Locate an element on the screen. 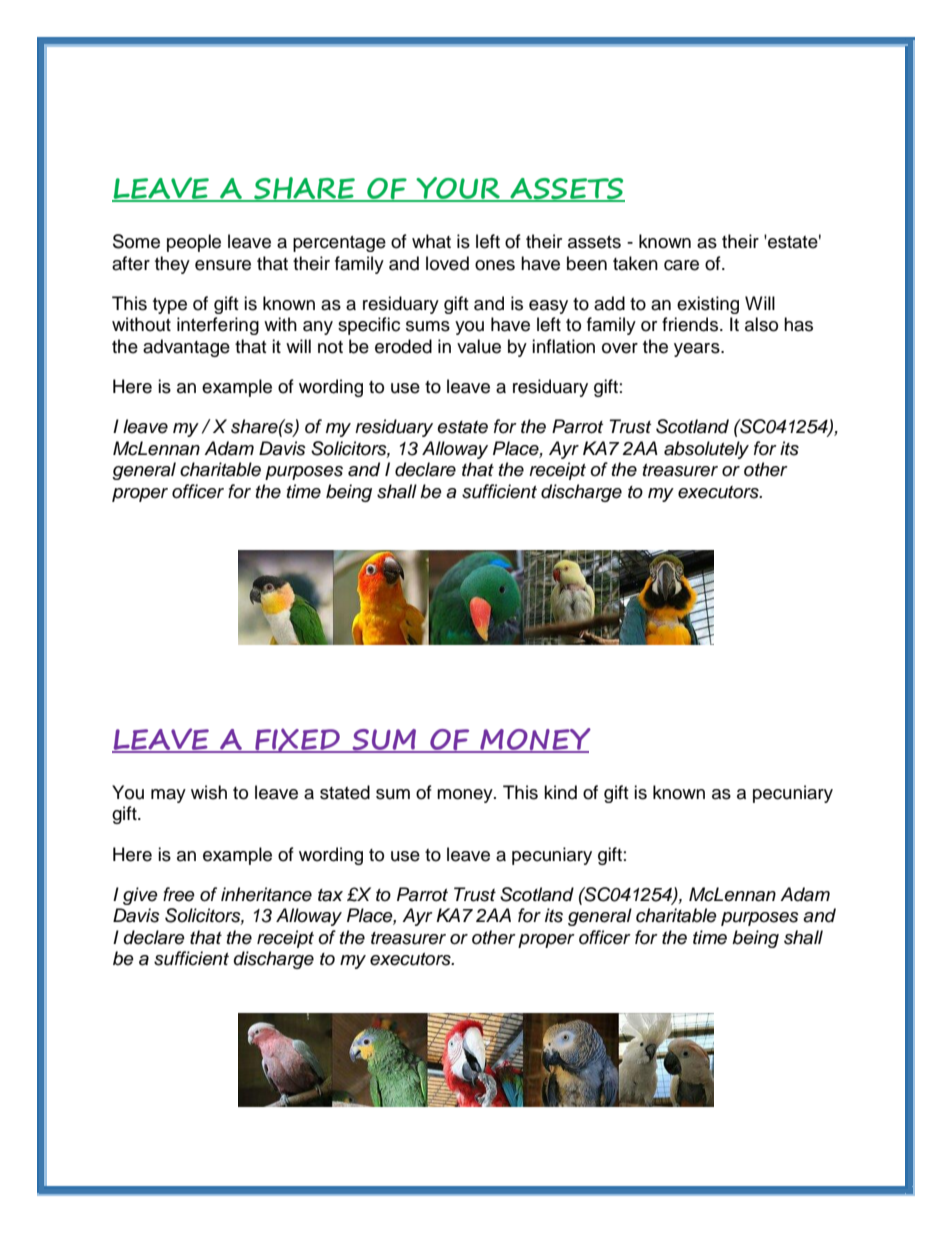 Image resolution: width=952 pixels, height=1233 pixels. years is located at coordinates (698, 350).
